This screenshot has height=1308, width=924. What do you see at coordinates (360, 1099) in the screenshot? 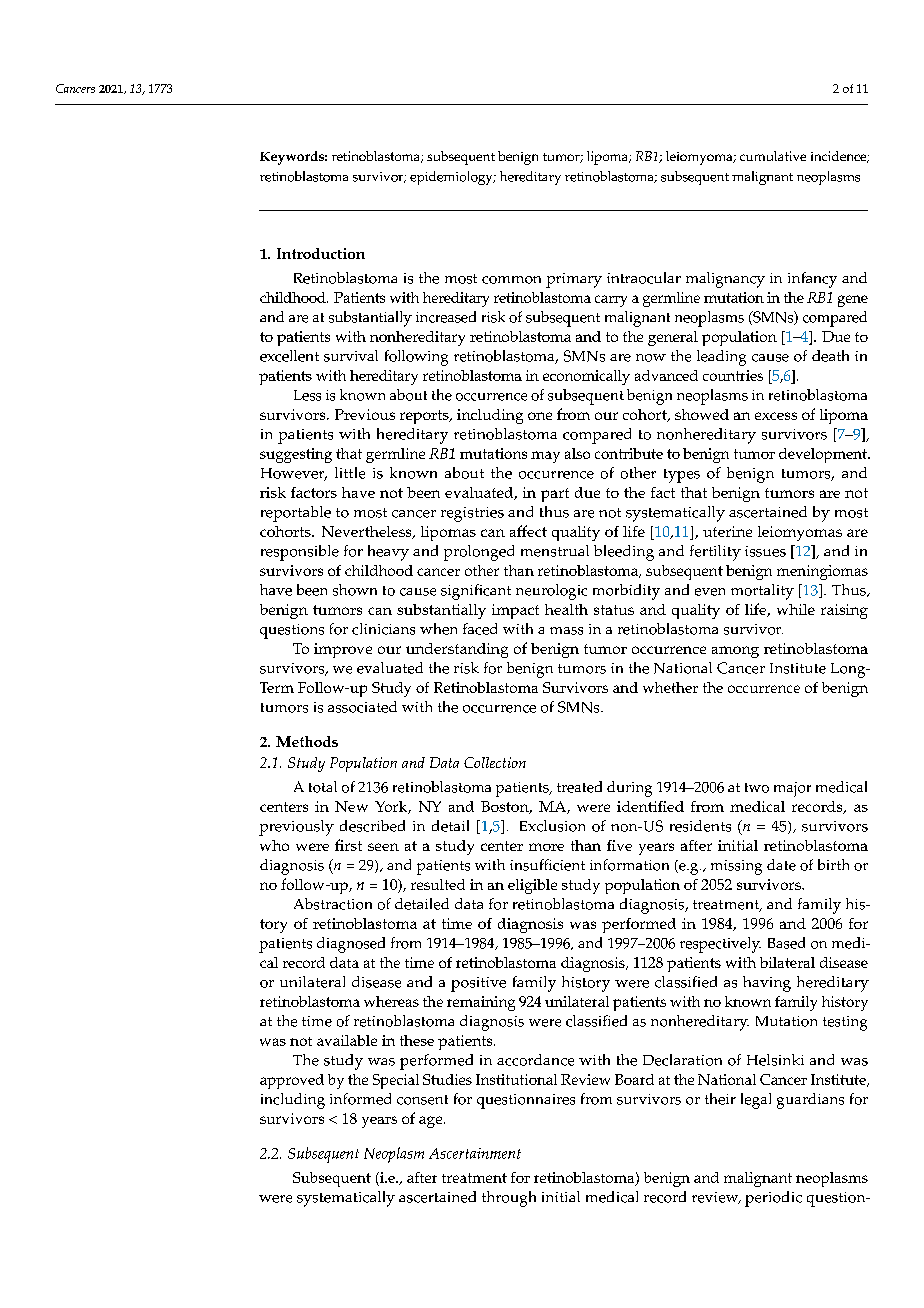
I see `informed` at bounding box center [360, 1099].
